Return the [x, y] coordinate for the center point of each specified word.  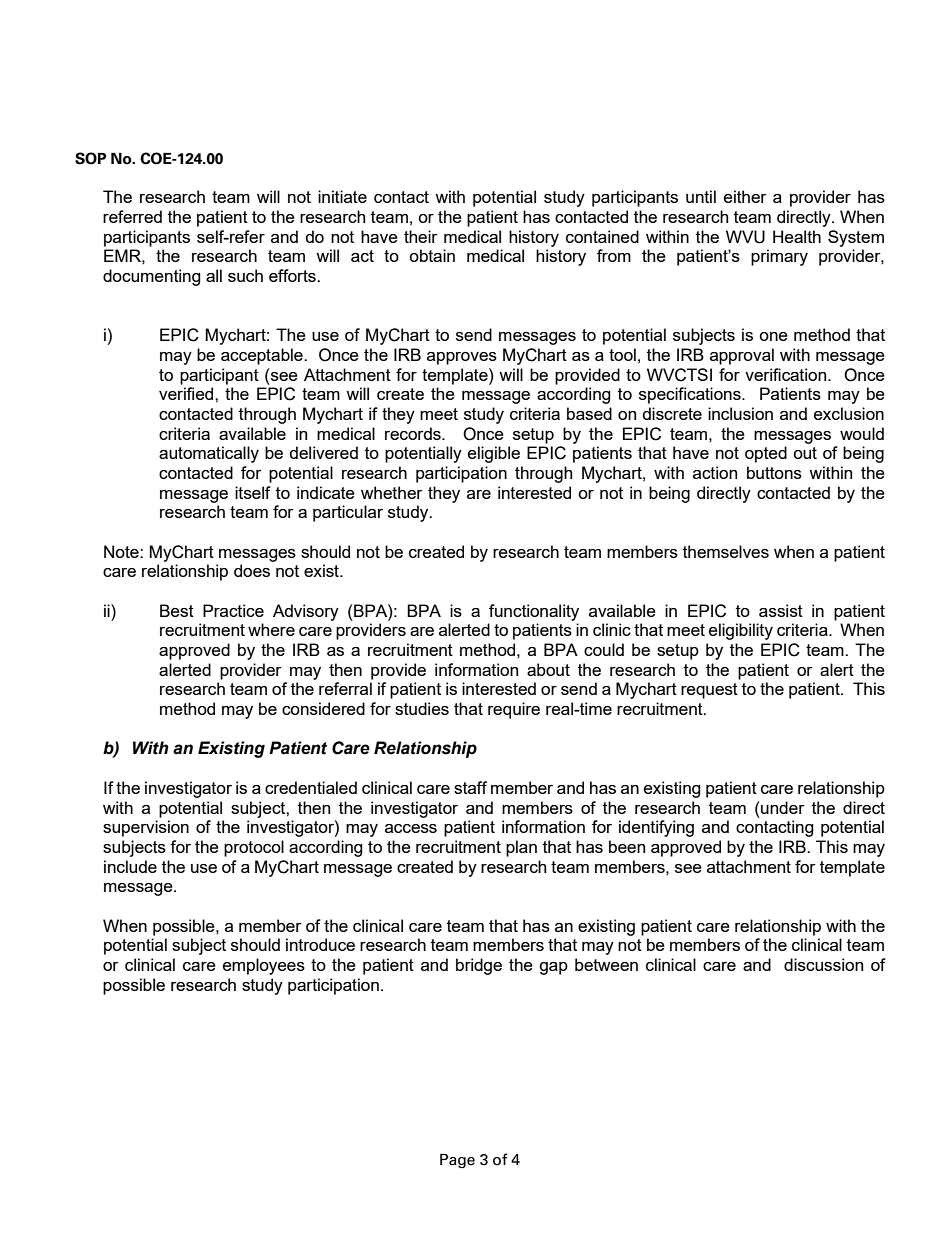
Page [457, 1161]
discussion [823, 964]
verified [187, 393]
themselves [726, 551]
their [421, 236]
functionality [534, 612]
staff [470, 787]
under [782, 807]
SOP [90, 158]
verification [787, 374]
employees [264, 966]
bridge [479, 966]
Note [122, 551]
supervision [146, 828]
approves [462, 358]
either [745, 196]
